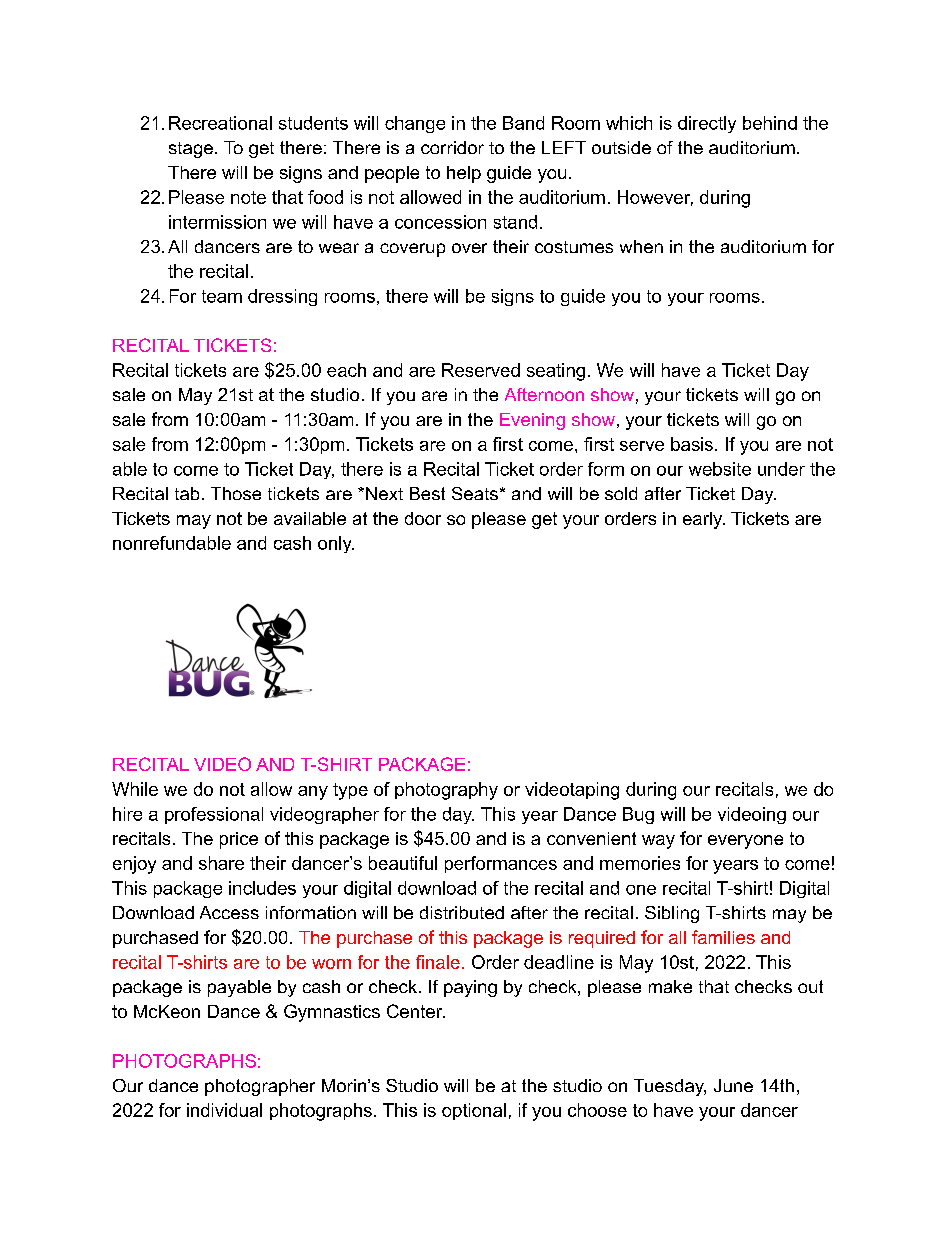  Describe the element at coordinates (707, 124) in the screenshot. I see `directly` at that location.
